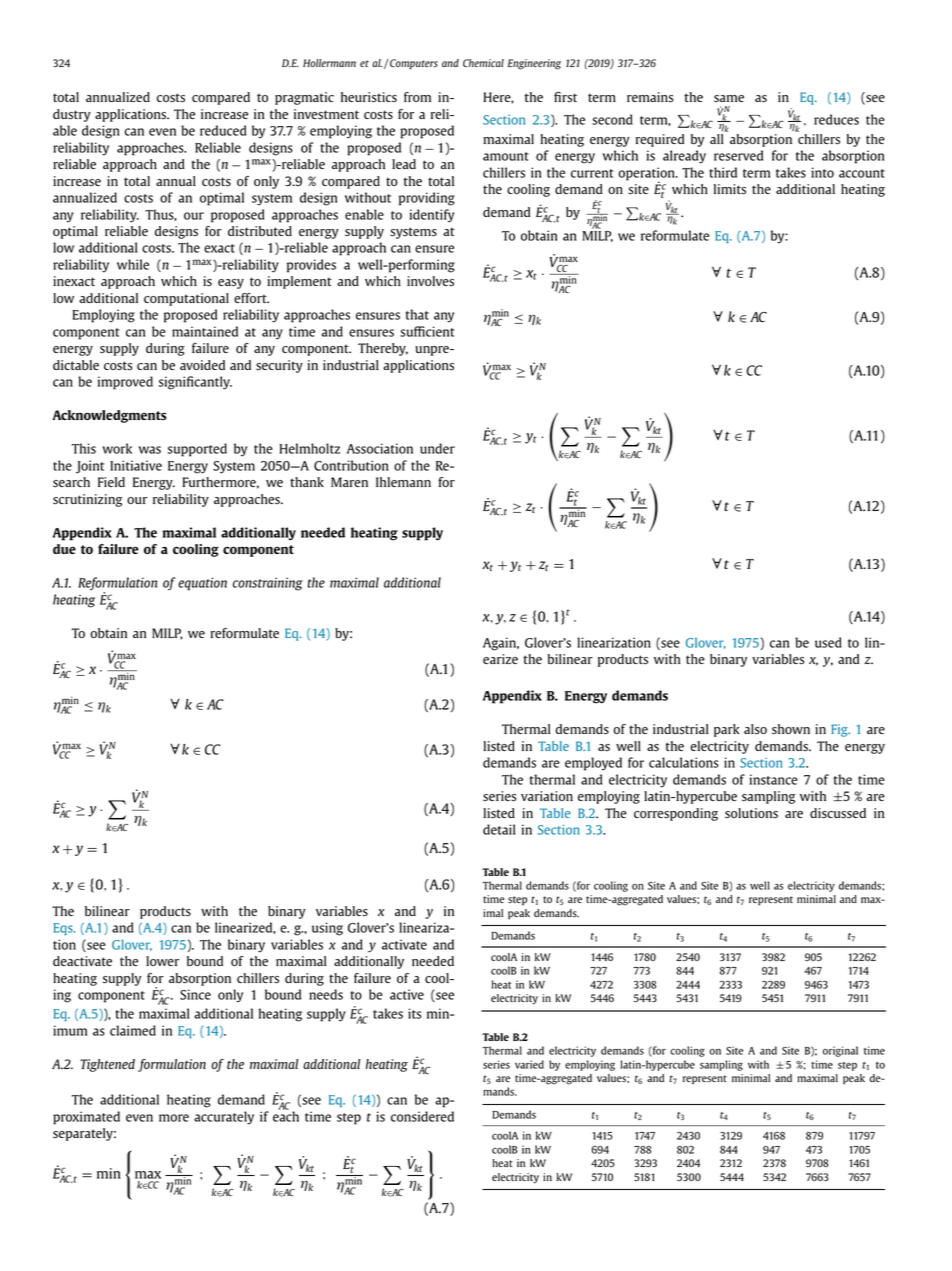  I want to click on also, so click(755, 729).
